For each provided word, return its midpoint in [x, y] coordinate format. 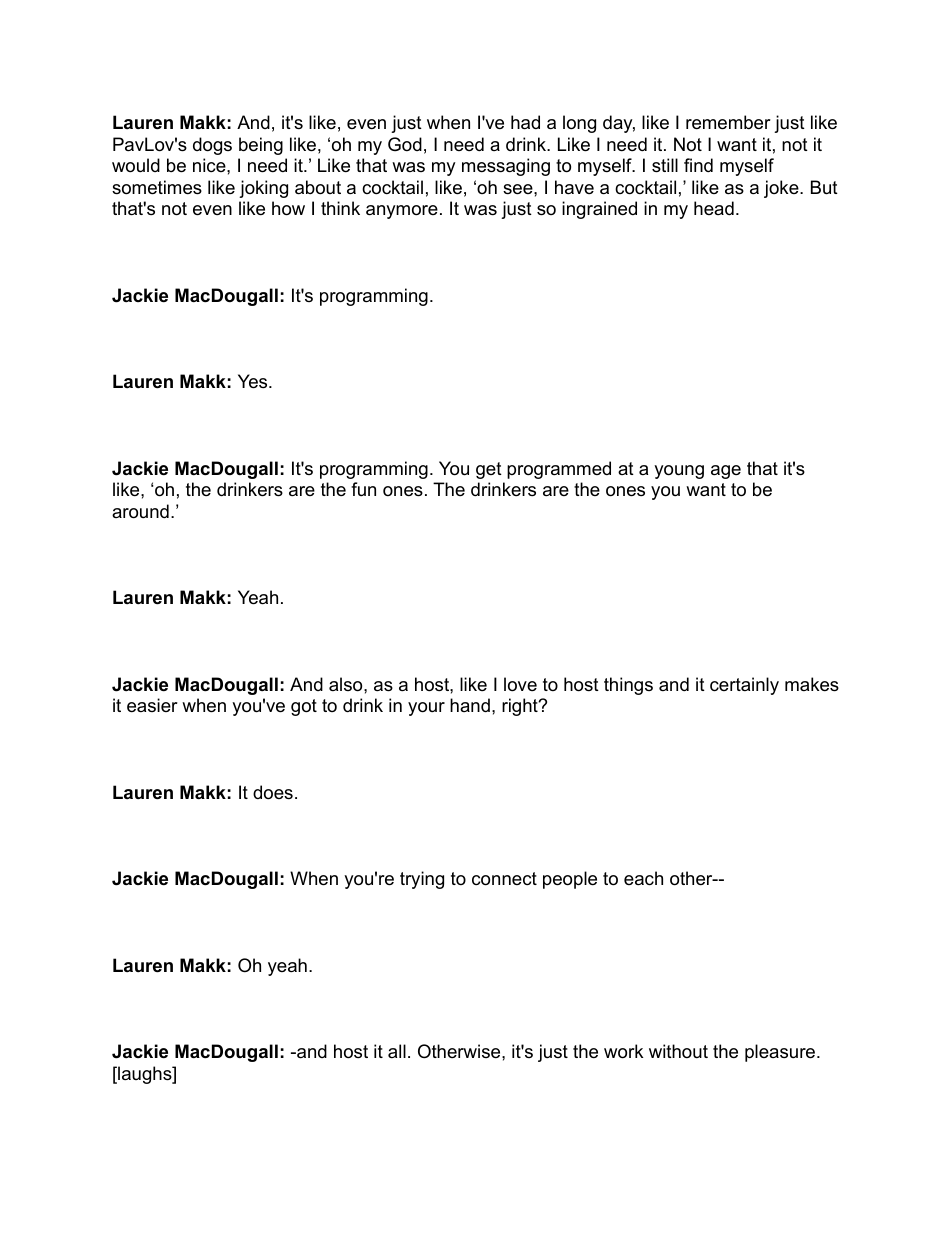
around [140, 511]
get [489, 470]
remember [728, 122]
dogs [212, 146]
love [520, 684]
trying [422, 880]
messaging [506, 167]
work [623, 1051]
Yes [254, 381]
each [643, 878]
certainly [744, 686]
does [273, 792]
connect [504, 879]
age [726, 472]
